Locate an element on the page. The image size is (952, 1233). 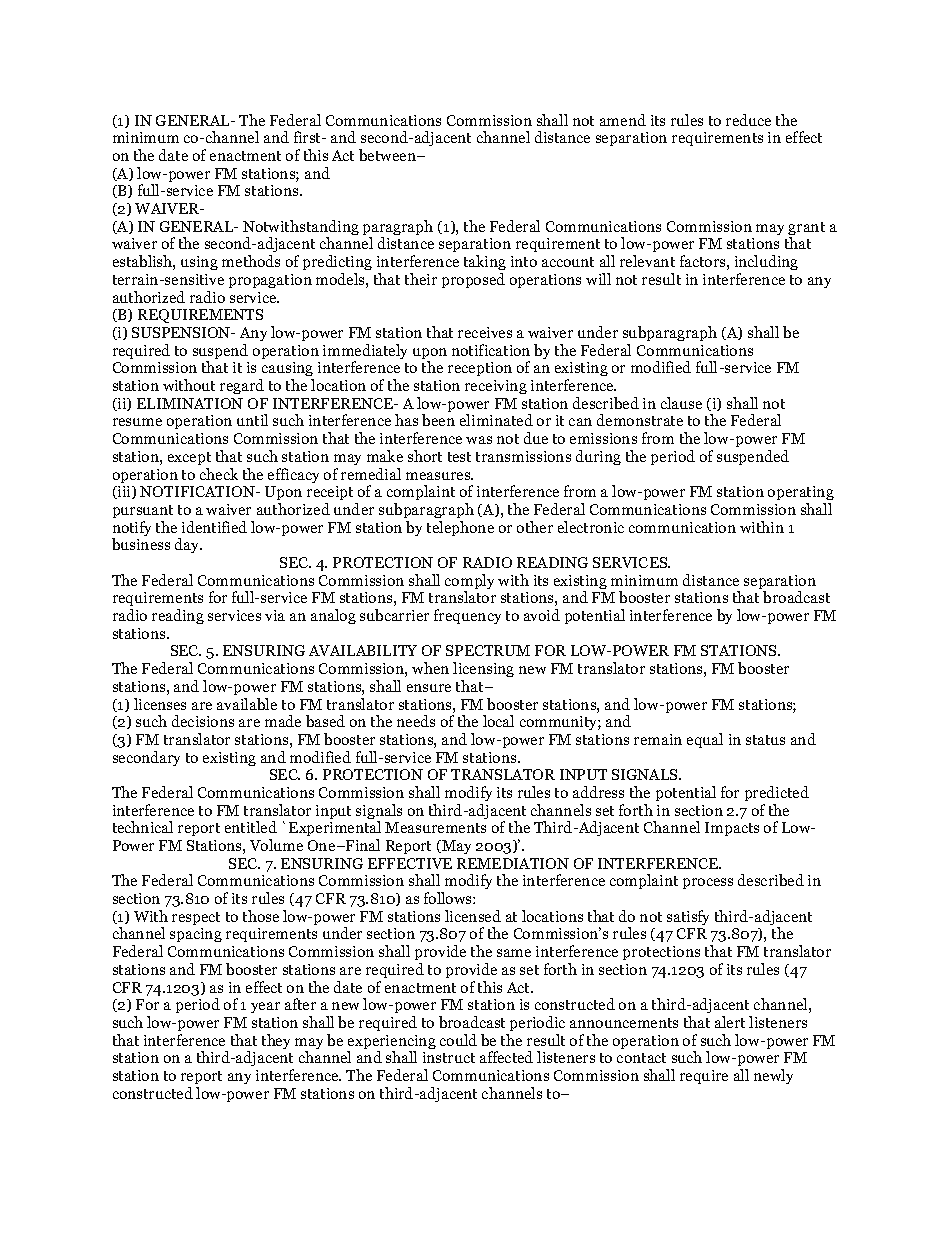
they is located at coordinates (276, 1041).
